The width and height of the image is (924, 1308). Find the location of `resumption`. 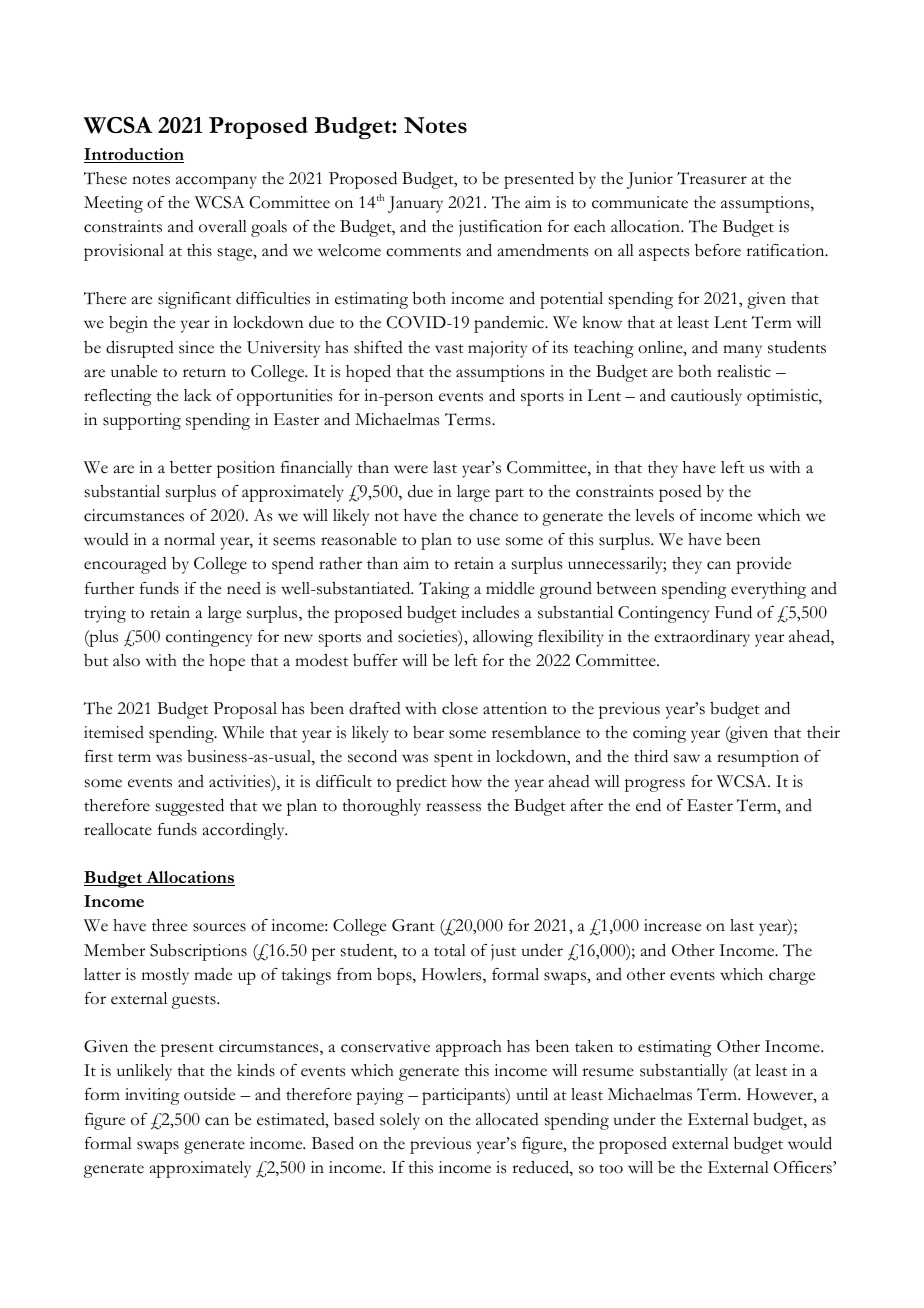

resumption is located at coordinates (758, 758).
